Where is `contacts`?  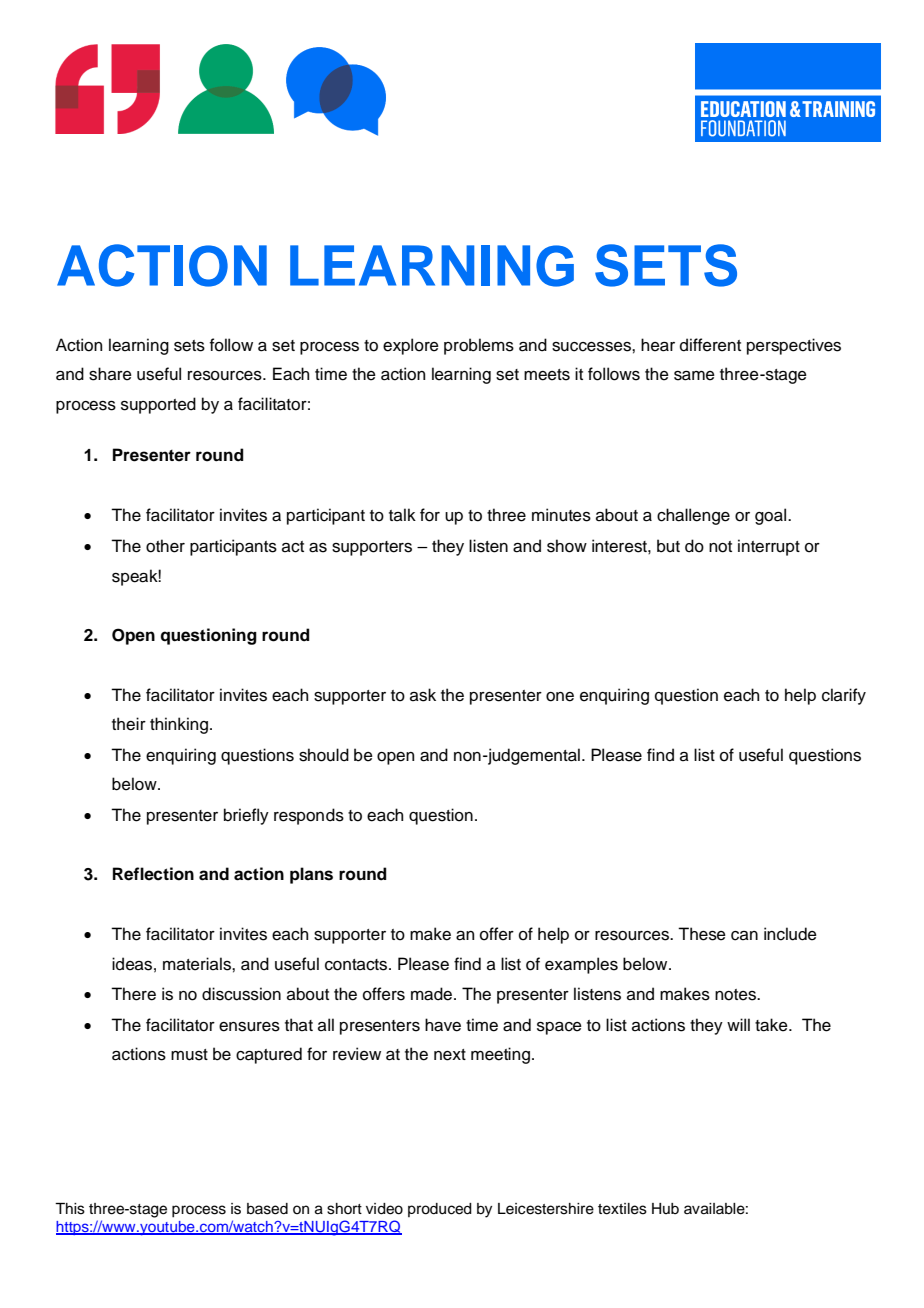
contacts is located at coordinates (357, 965).
